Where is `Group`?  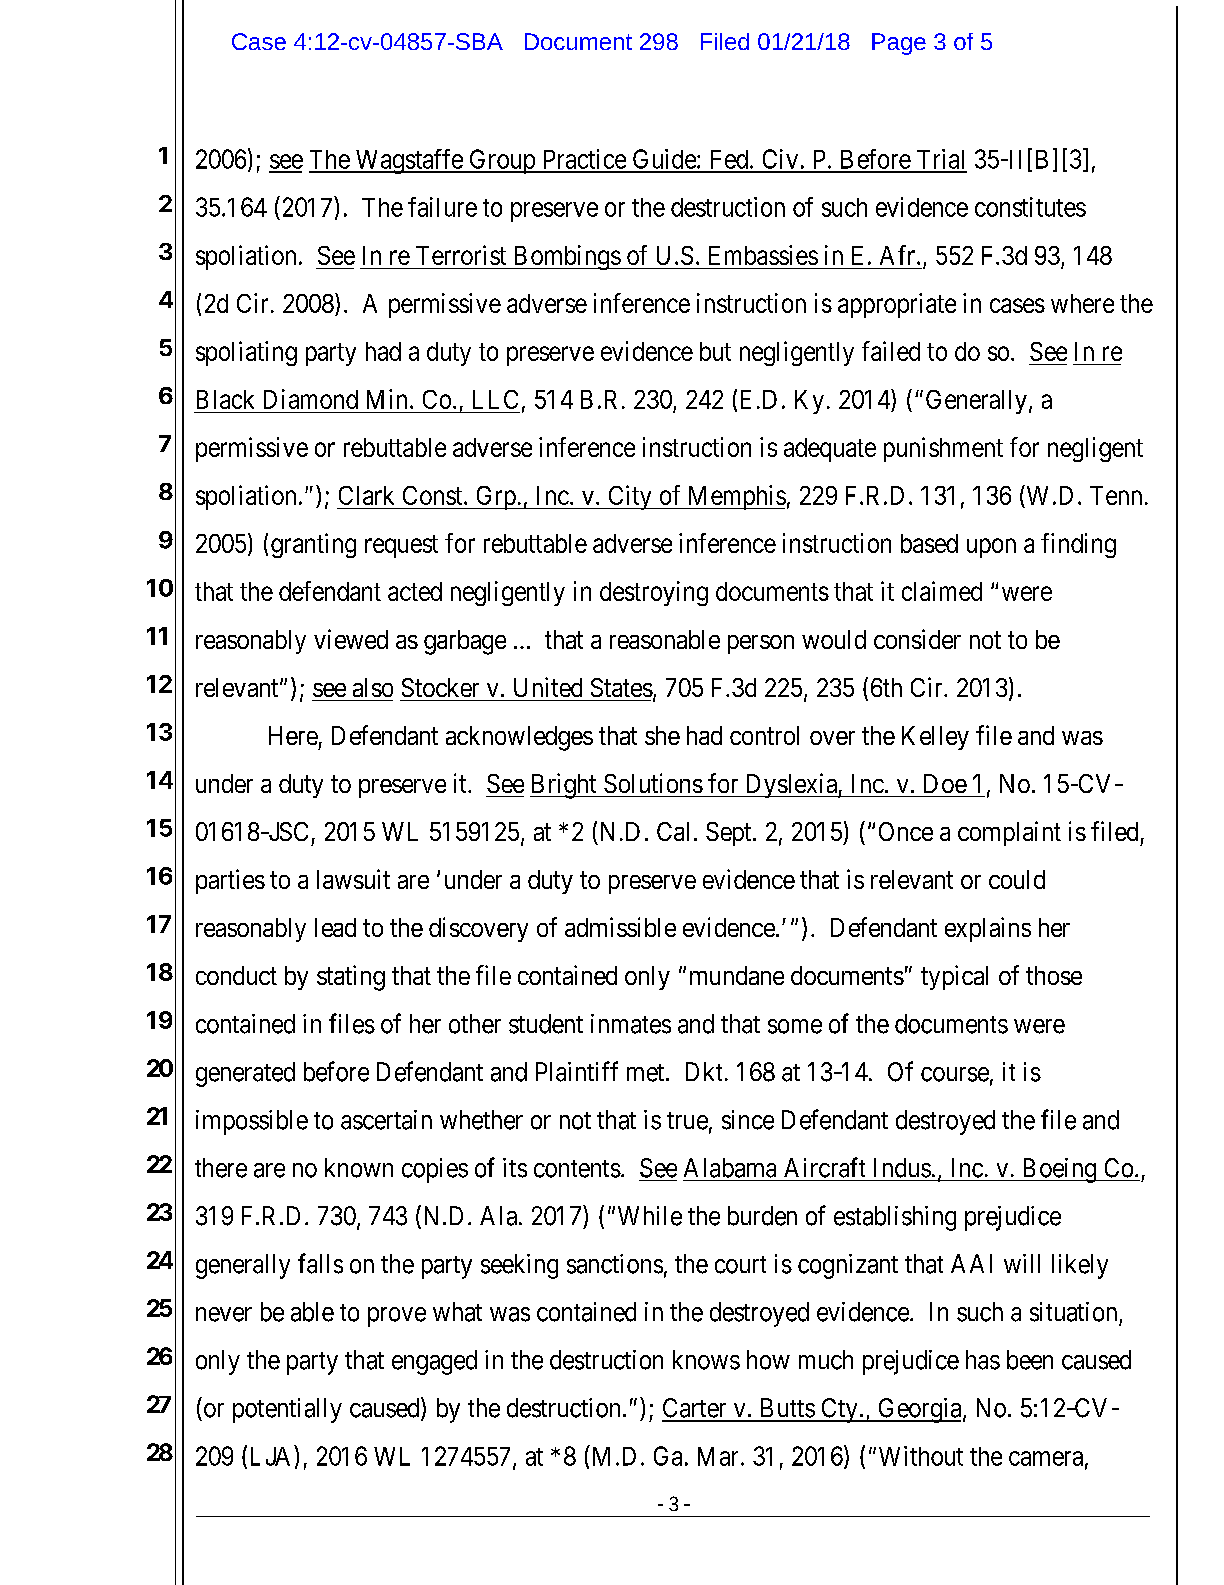
Group is located at coordinates (502, 161).
